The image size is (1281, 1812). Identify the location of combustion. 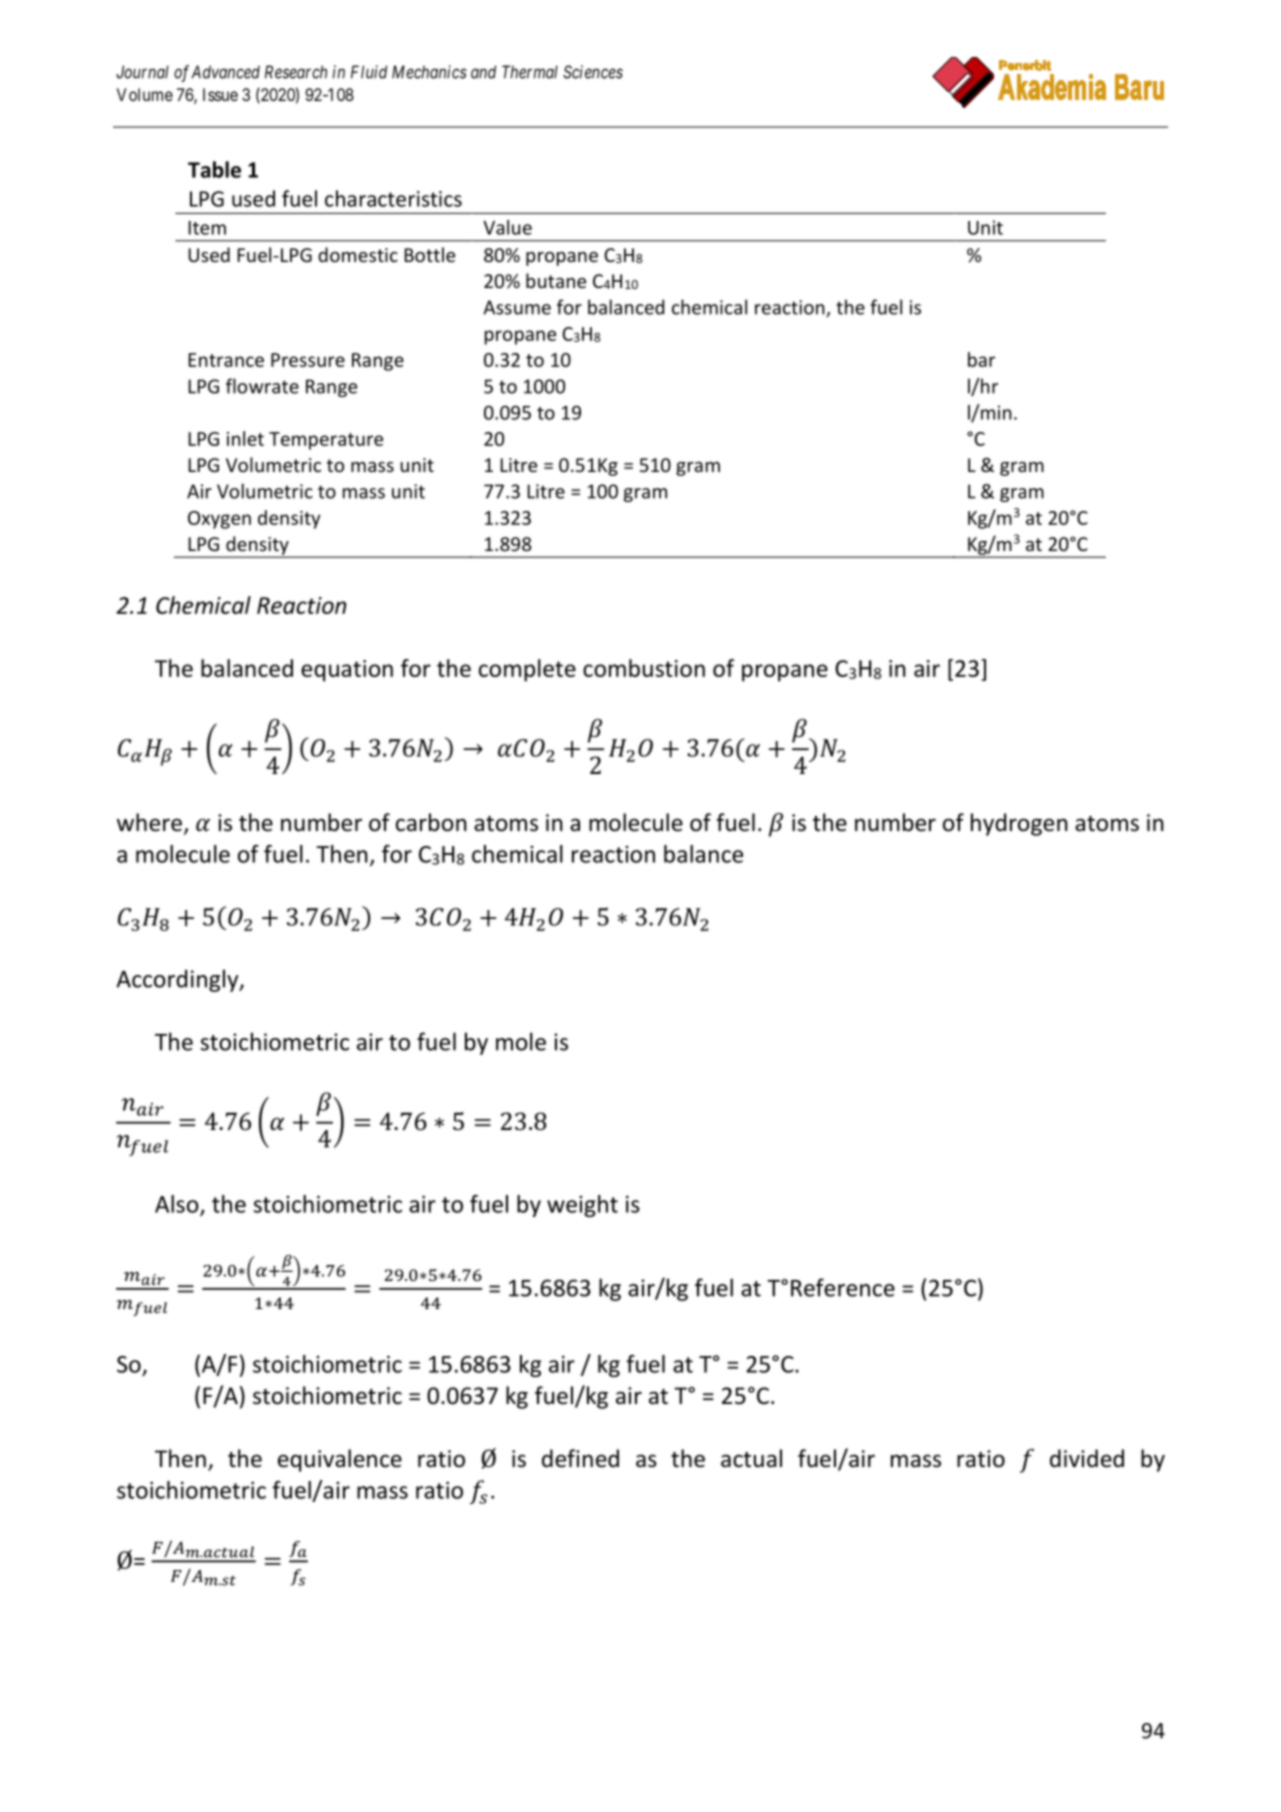
(644, 668).
